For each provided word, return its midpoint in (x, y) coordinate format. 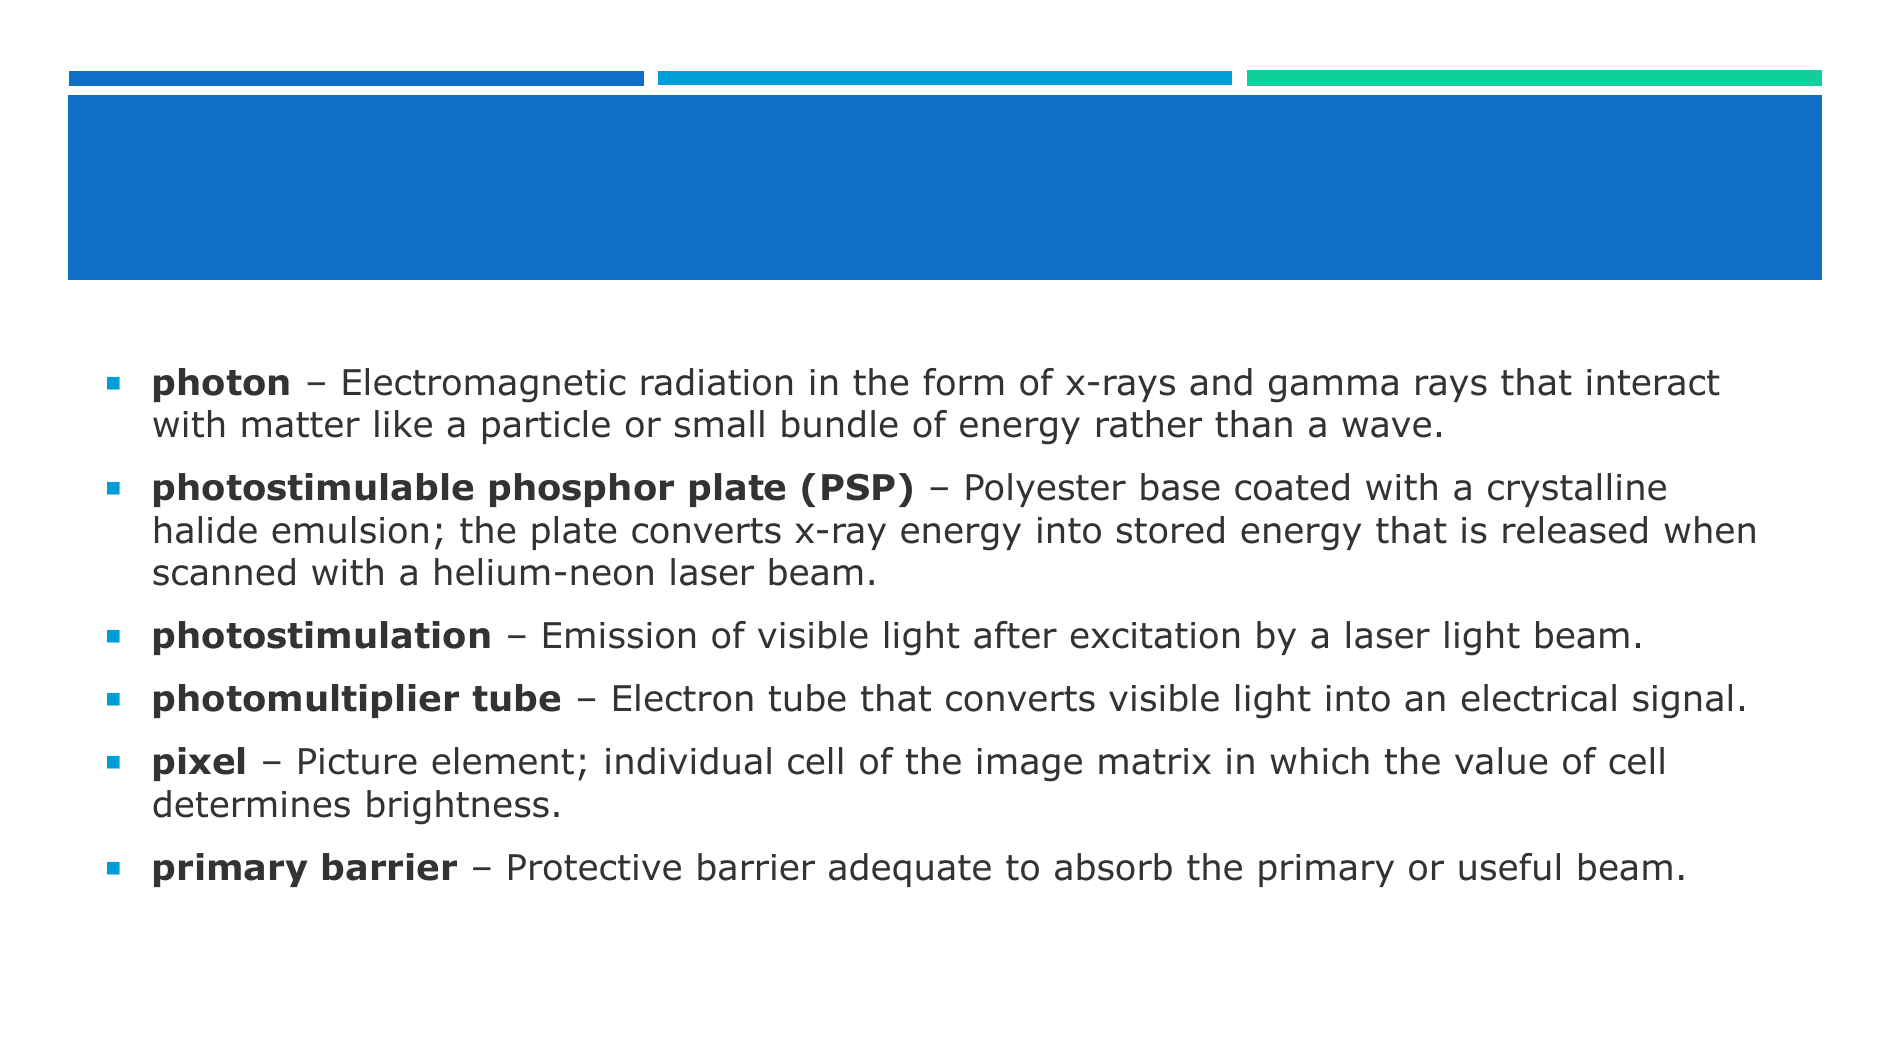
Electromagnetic (484, 385)
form (963, 382)
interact (1653, 382)
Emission (619, 635)
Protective (595, 867)
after (1015, 635)
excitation (1155, 635)
